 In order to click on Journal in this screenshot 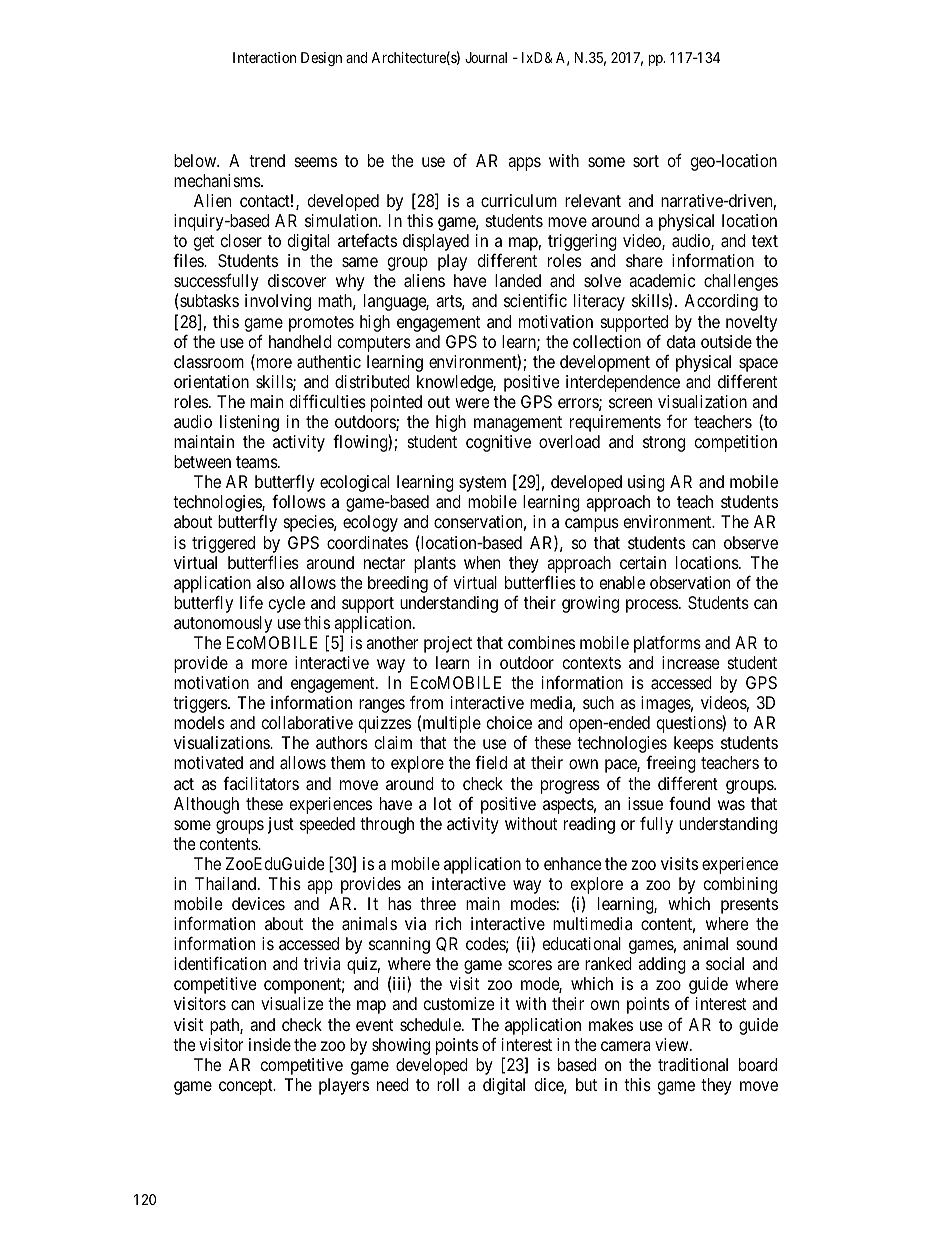, I will do `click(486, 57)`.
